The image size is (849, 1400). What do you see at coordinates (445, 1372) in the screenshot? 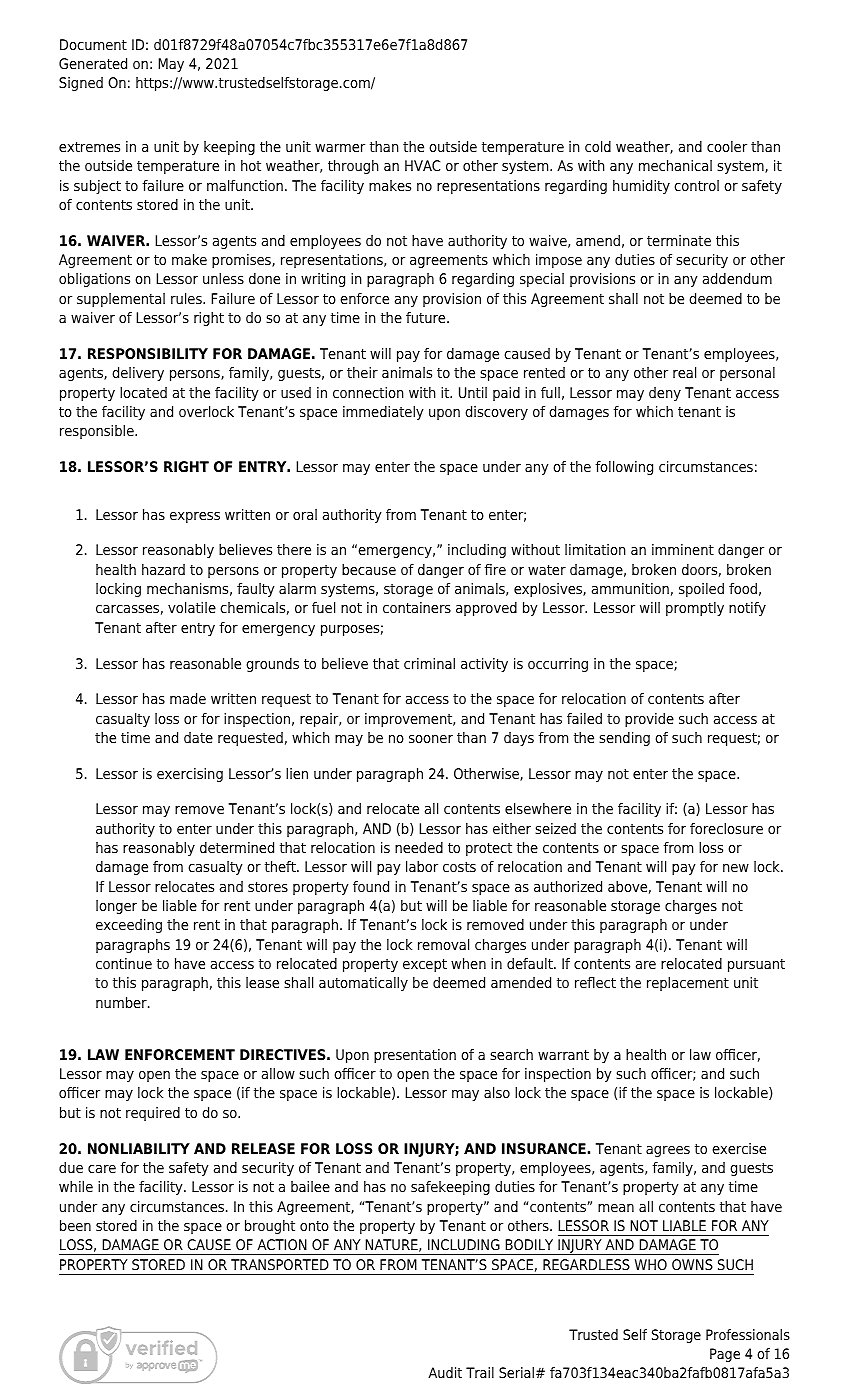
I see `Audit` at bounding box center [445, 1372].
